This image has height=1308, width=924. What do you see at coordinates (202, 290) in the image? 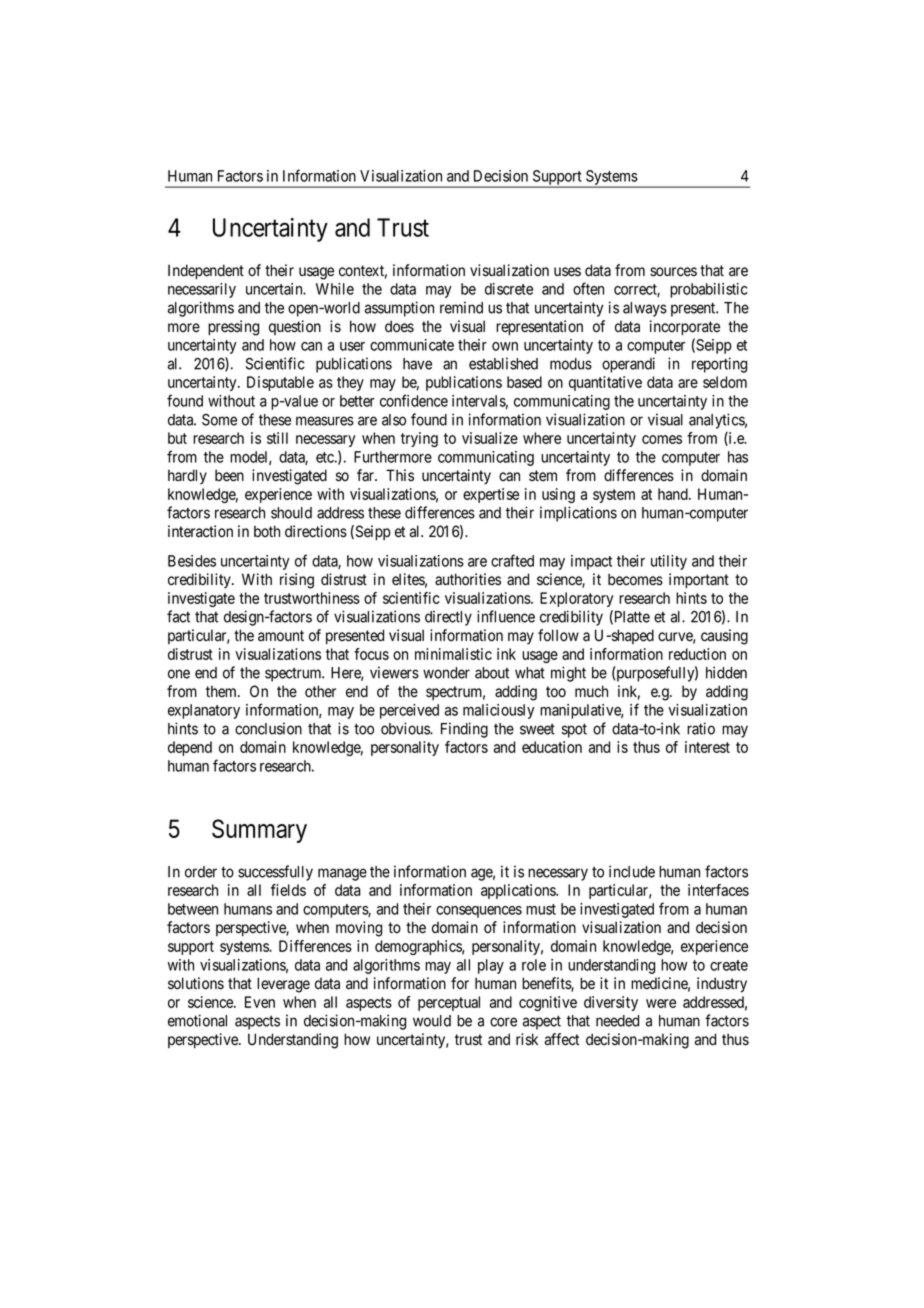
I see `necessarily` at bounding box center [202, 290].
